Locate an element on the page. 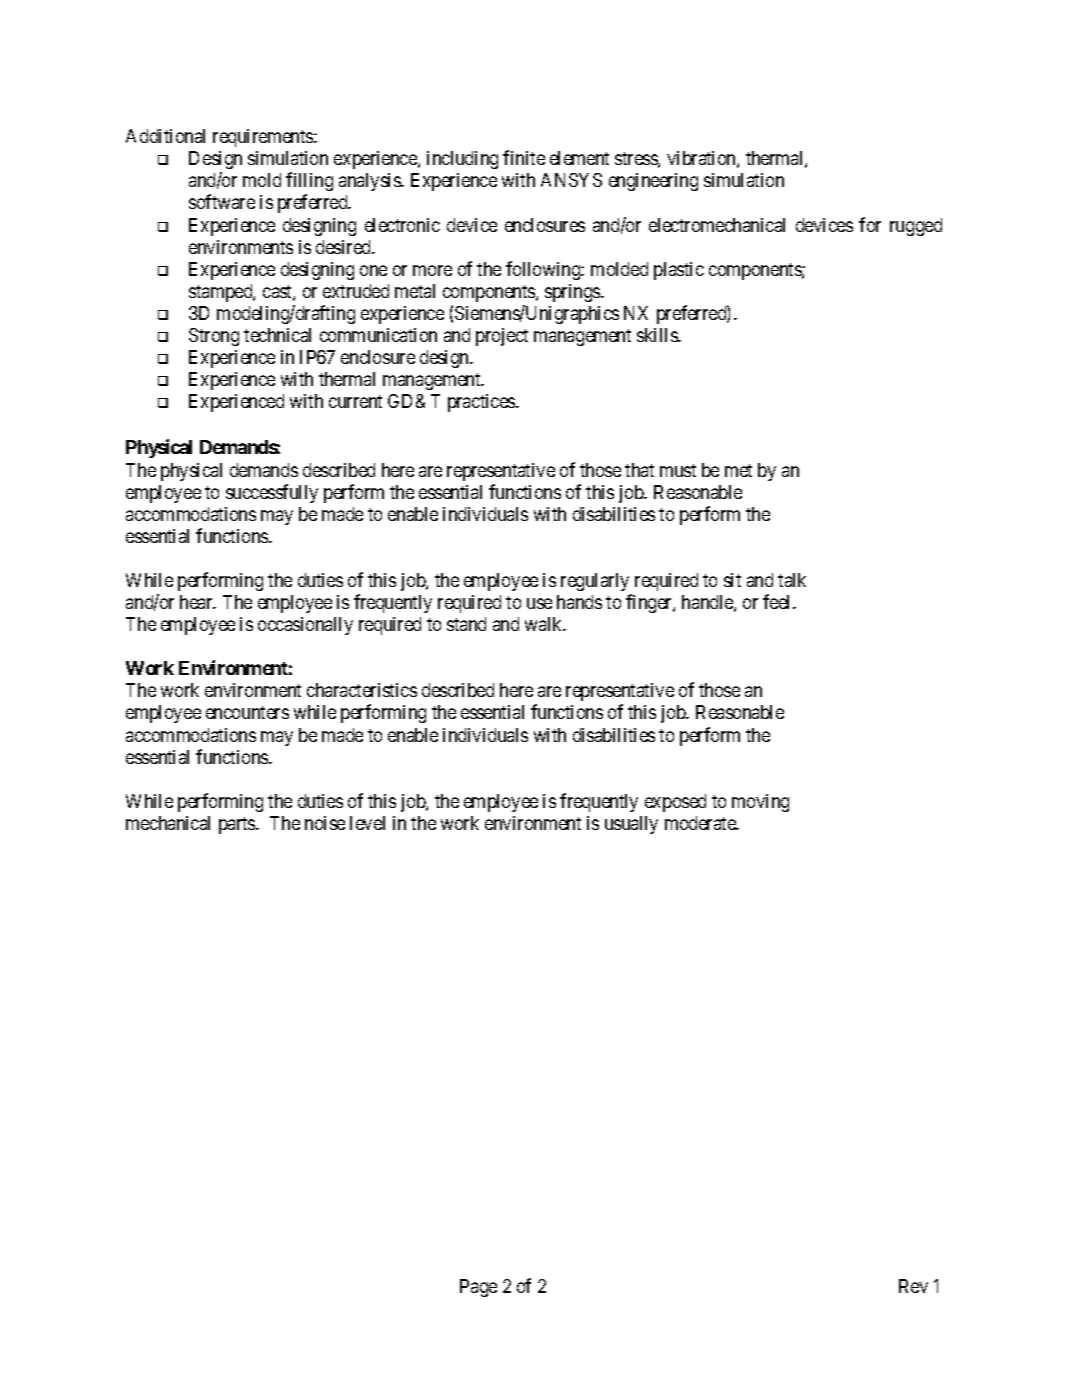 The height and width of the image is (1383, 1069). moving is located at coordinates (760, 803).
